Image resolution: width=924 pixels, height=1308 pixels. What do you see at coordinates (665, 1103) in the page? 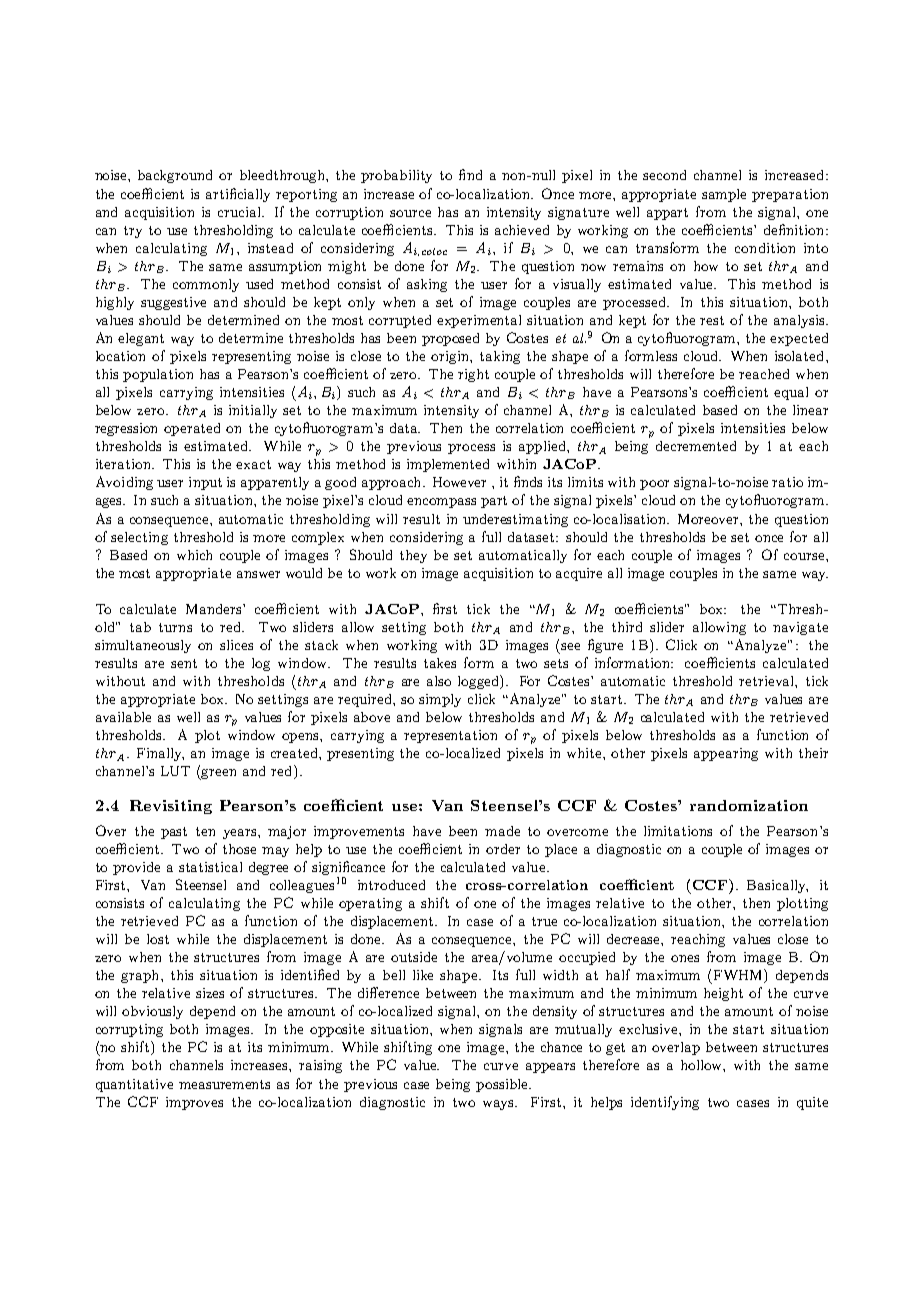
I see `identifying` at bounding box center [665, 1103].
